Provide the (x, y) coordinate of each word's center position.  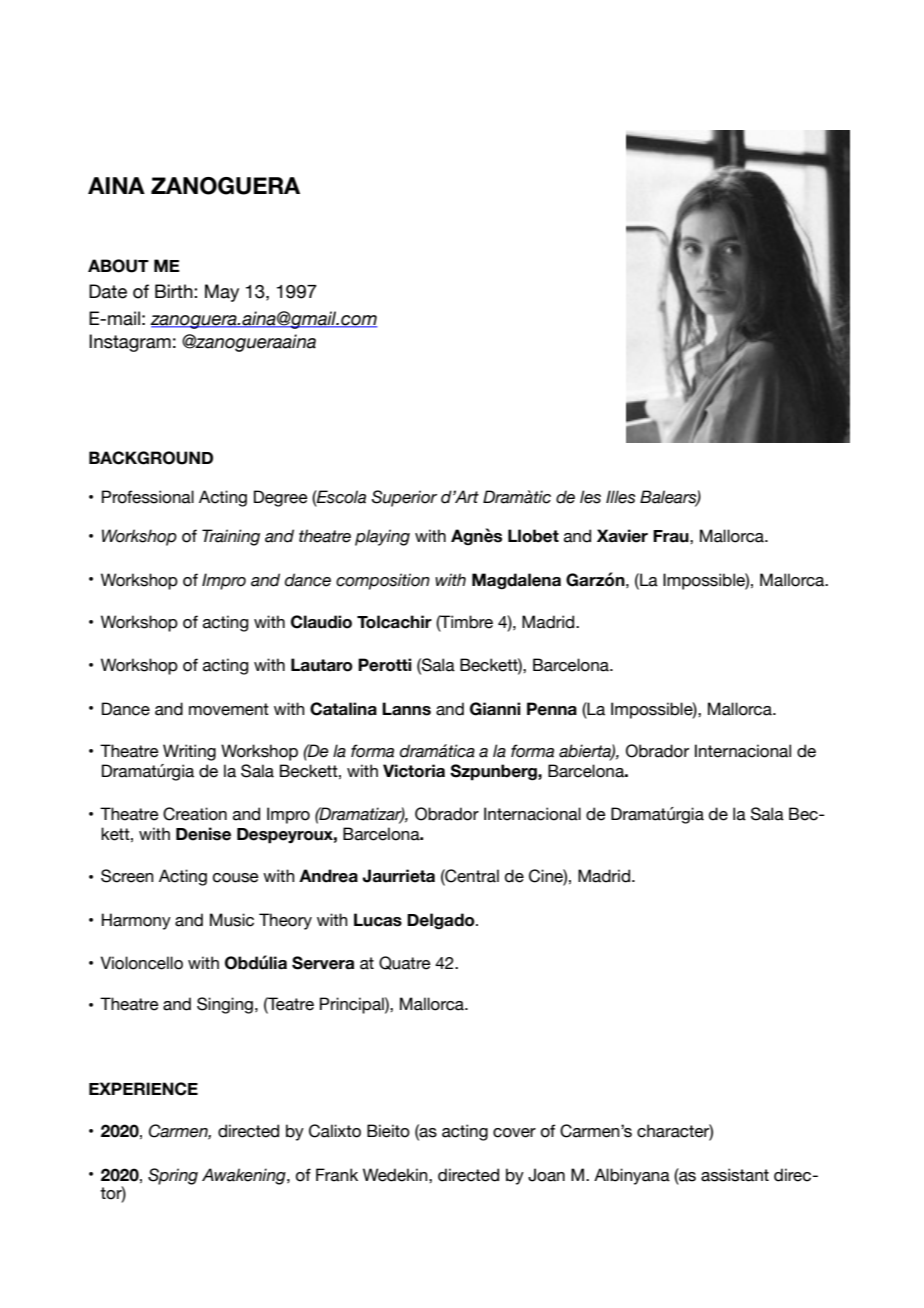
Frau (672, 536)
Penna (552, 709)
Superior (404, 498)
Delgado (442, 921)
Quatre (405, 963)
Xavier (622, 536)
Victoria (414, 771)
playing (382, 537)
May (222, 293)
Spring (173, 1176)
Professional (148, 497)
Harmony (136, 921)
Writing (189, 752)
